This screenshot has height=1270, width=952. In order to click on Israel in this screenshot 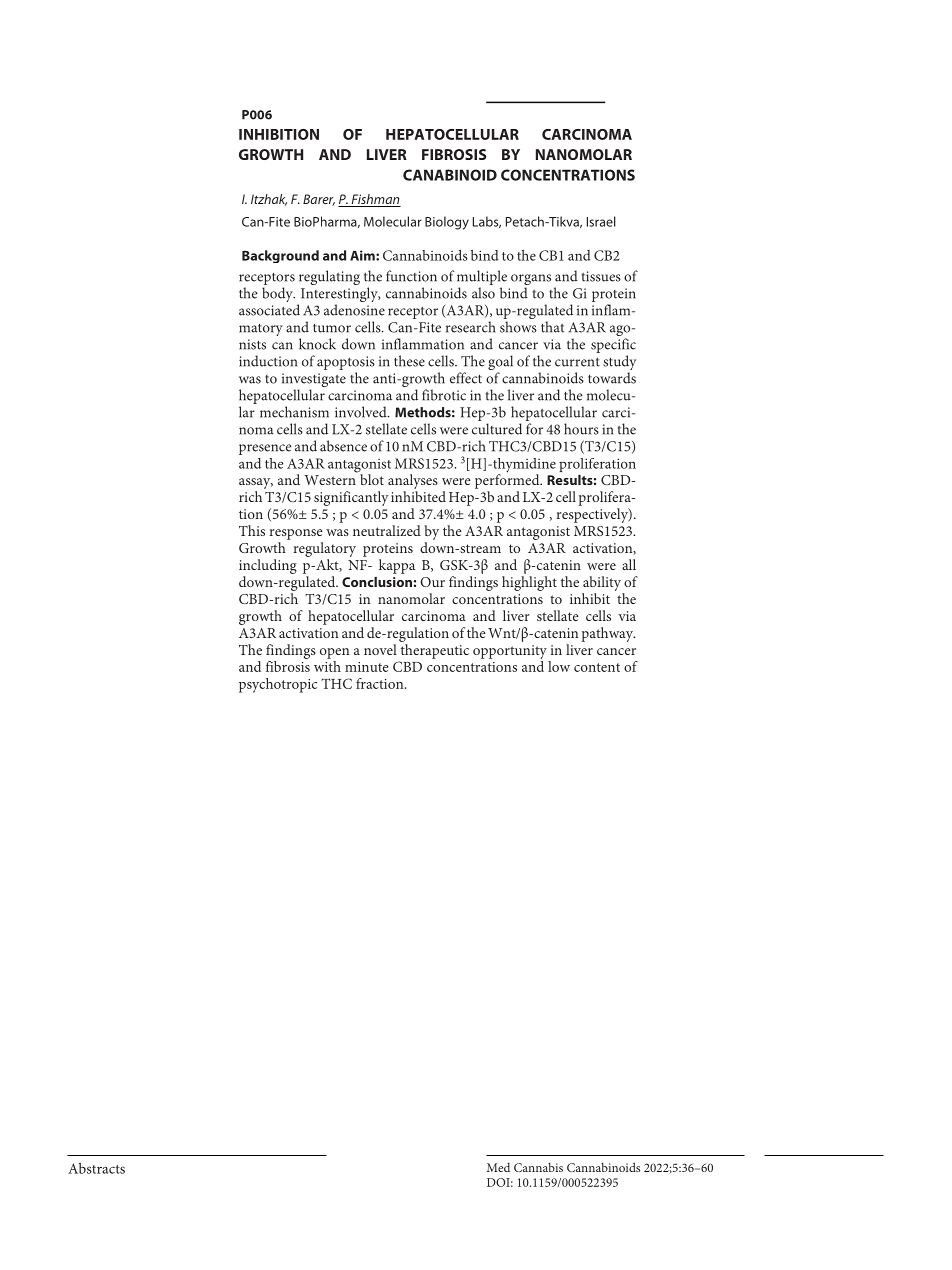, I will do `click(601, 221)`.
